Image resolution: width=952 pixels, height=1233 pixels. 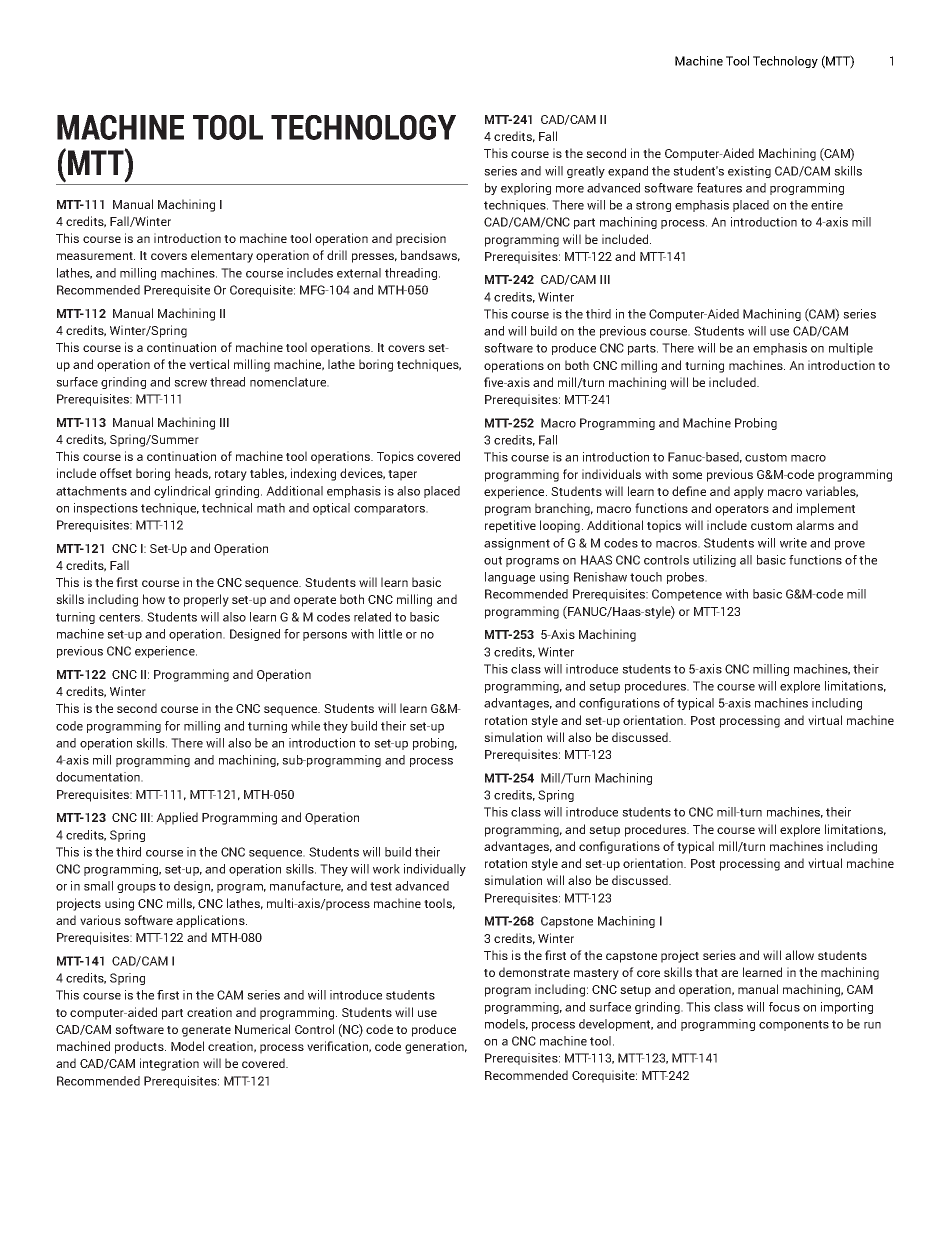 What do you see at coordinates (206, 1031) in the screenshot?
I see `generate` at bounding box center [206, 1031].
